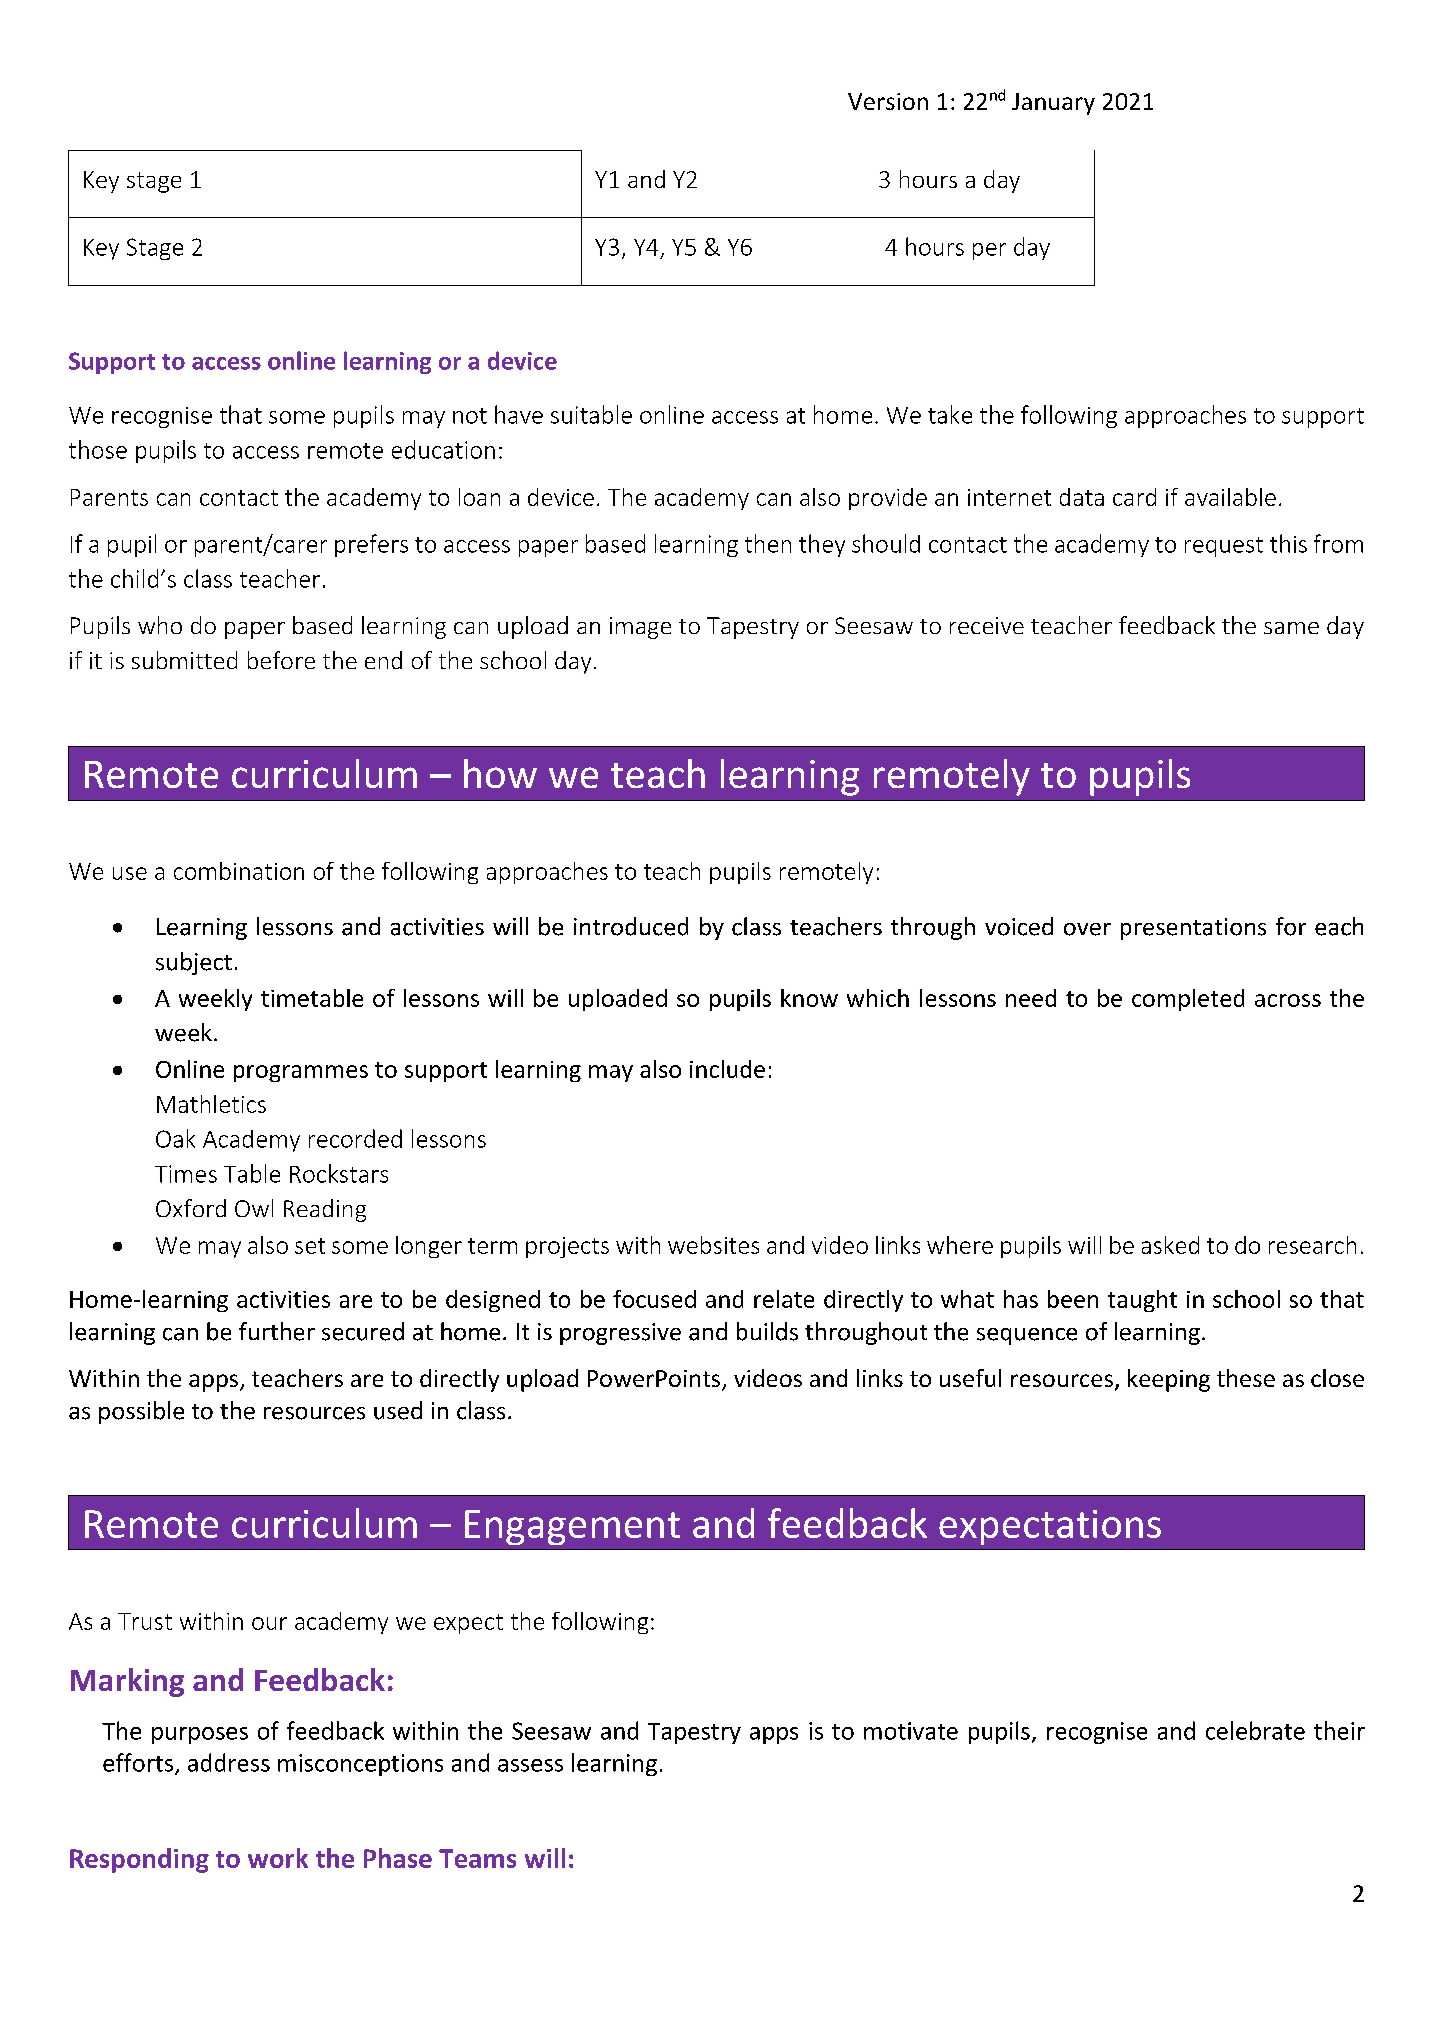 Image resolution: width=1433 pixels, height=2027 pixels. Describe the element at coordinates (1188, 1000) in the document. I see `completed` at that location.
